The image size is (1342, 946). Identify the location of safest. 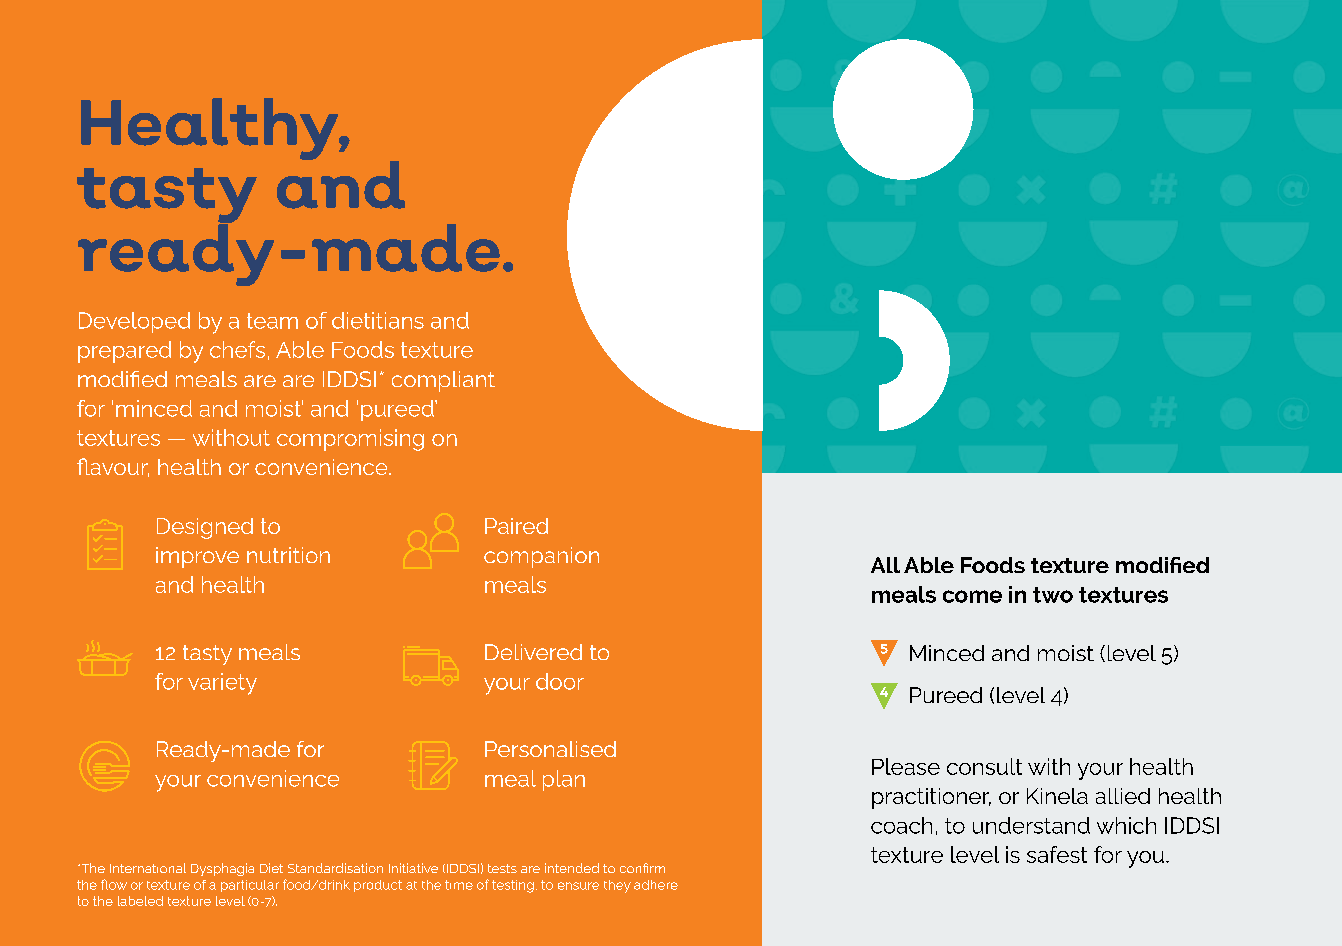
(1057, 854).
